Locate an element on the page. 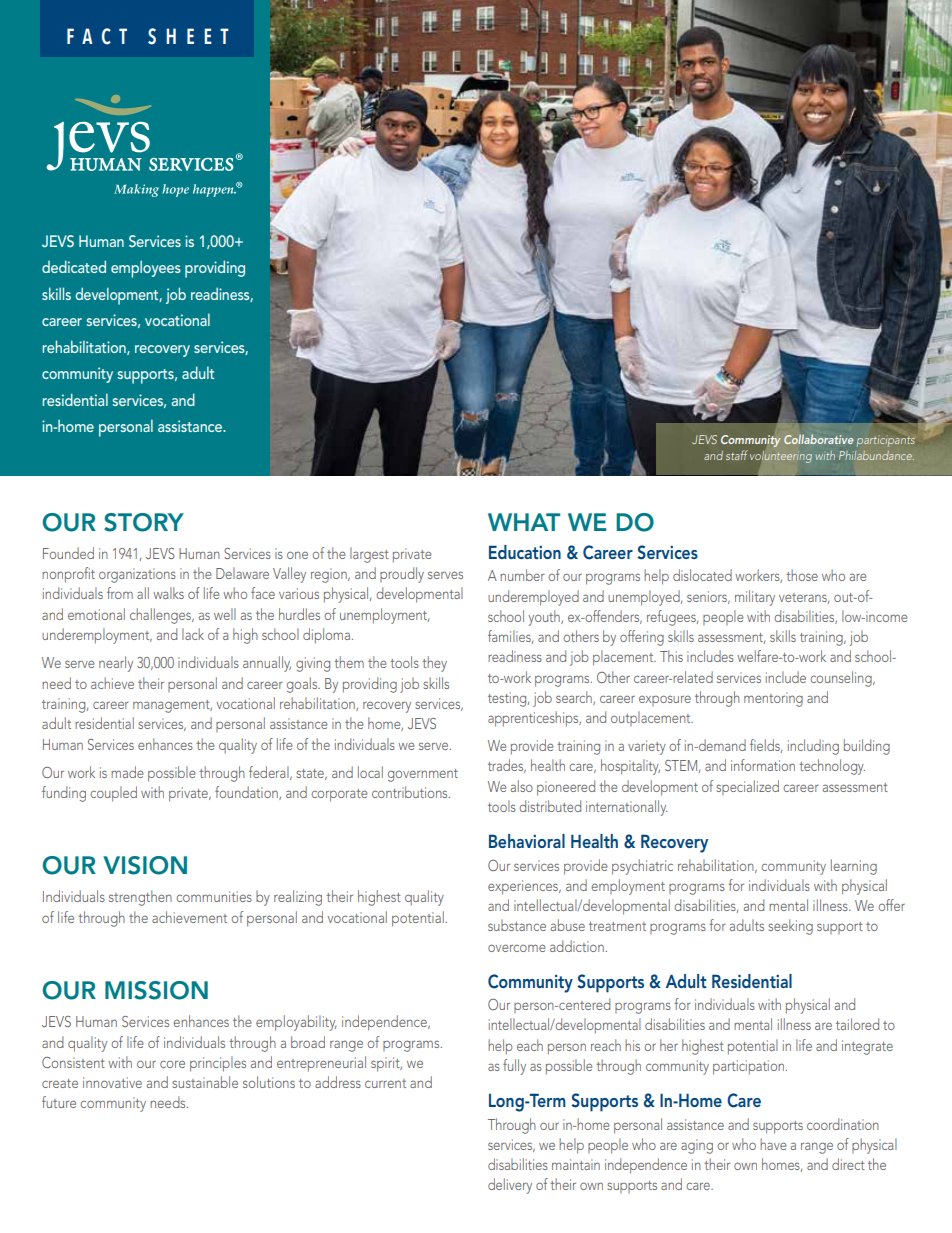 The height and width of the page is (1233, 952). seeking is located at coordinates (790, 927).
